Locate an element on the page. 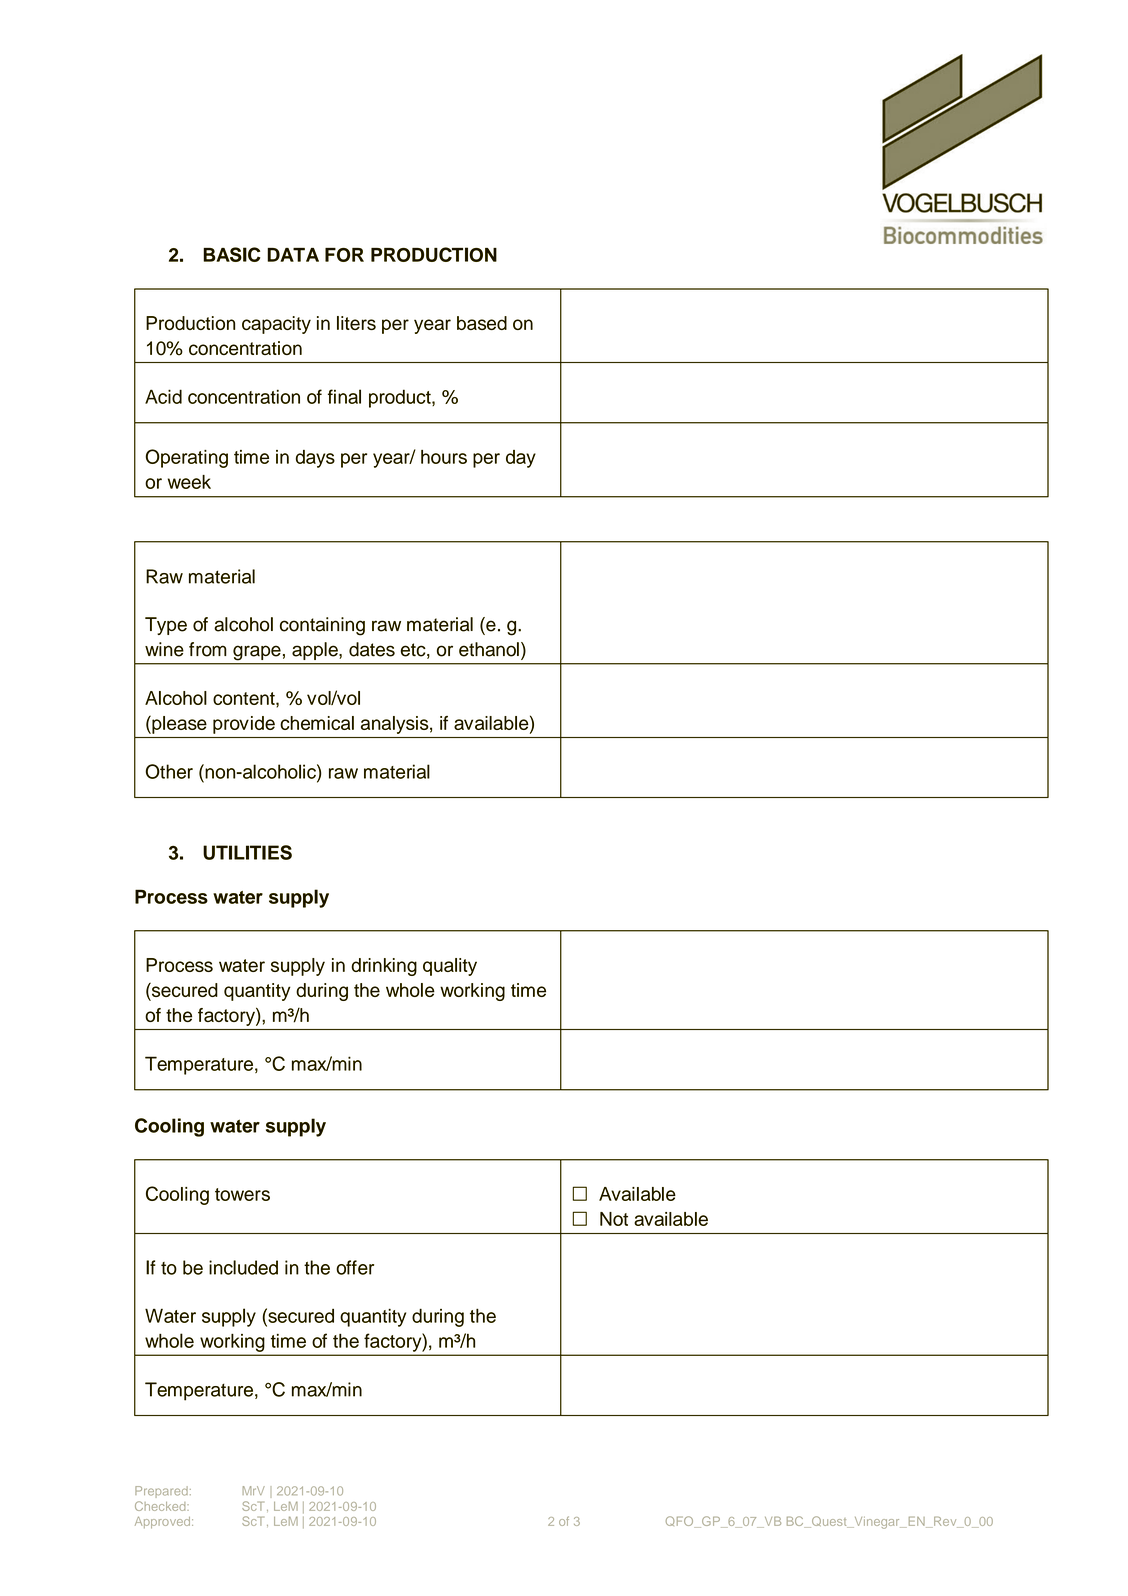 The image size is (1128, 1596). from is located at coordinates (208, 649).
